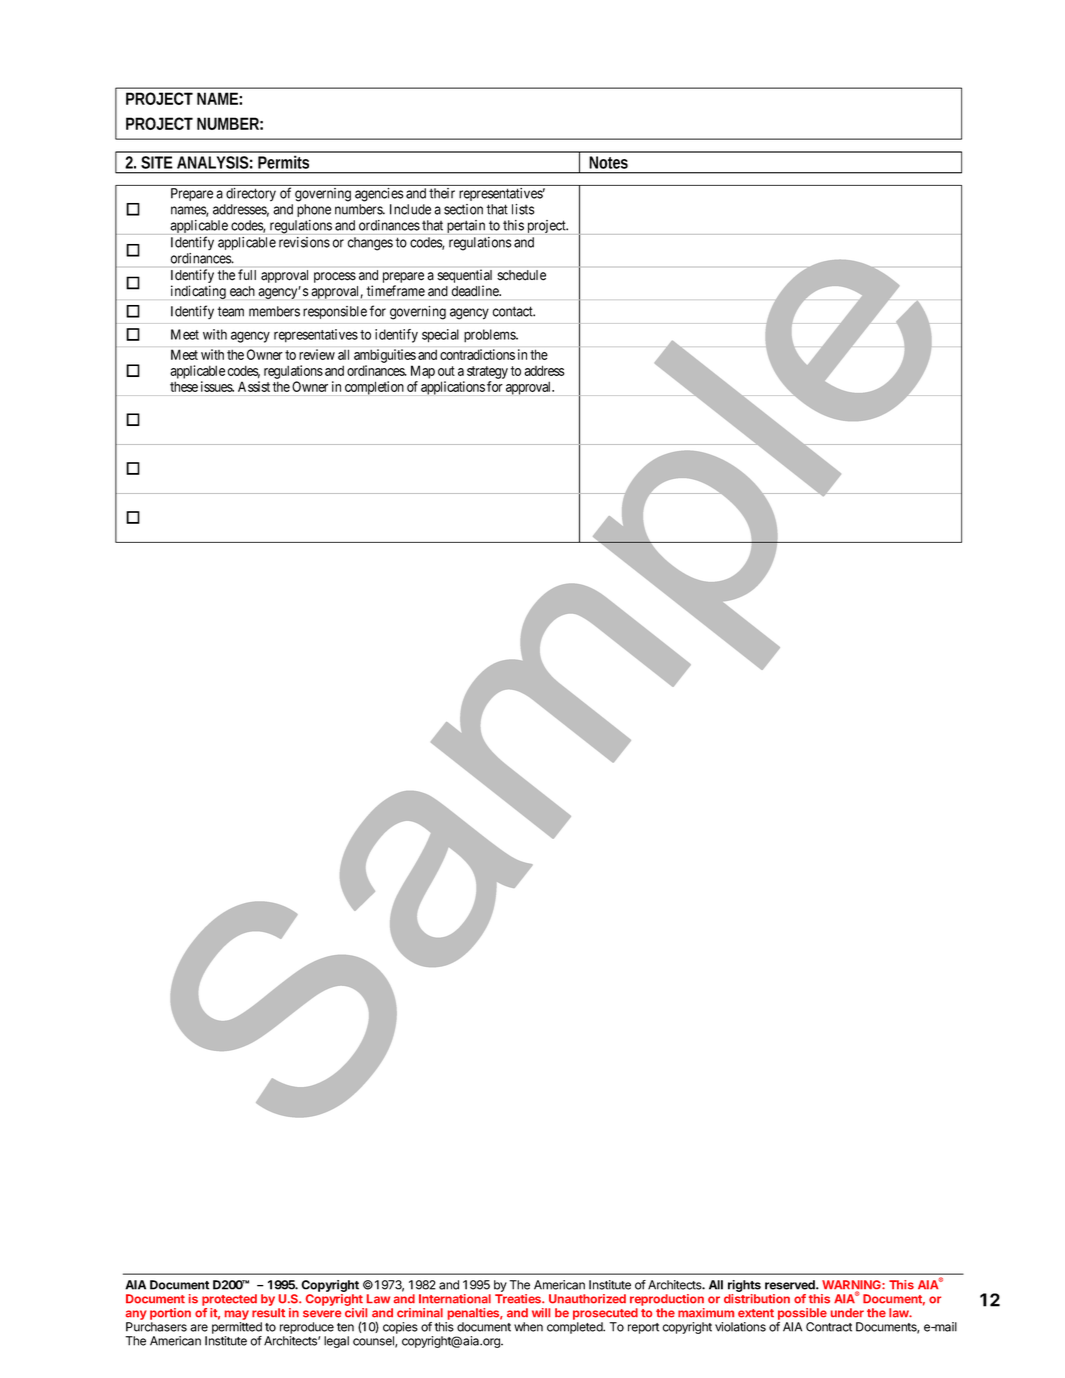 Image resolution: width=1065 pixels, height=1378 pixels. I want to click on completion, so click(374, 388).
